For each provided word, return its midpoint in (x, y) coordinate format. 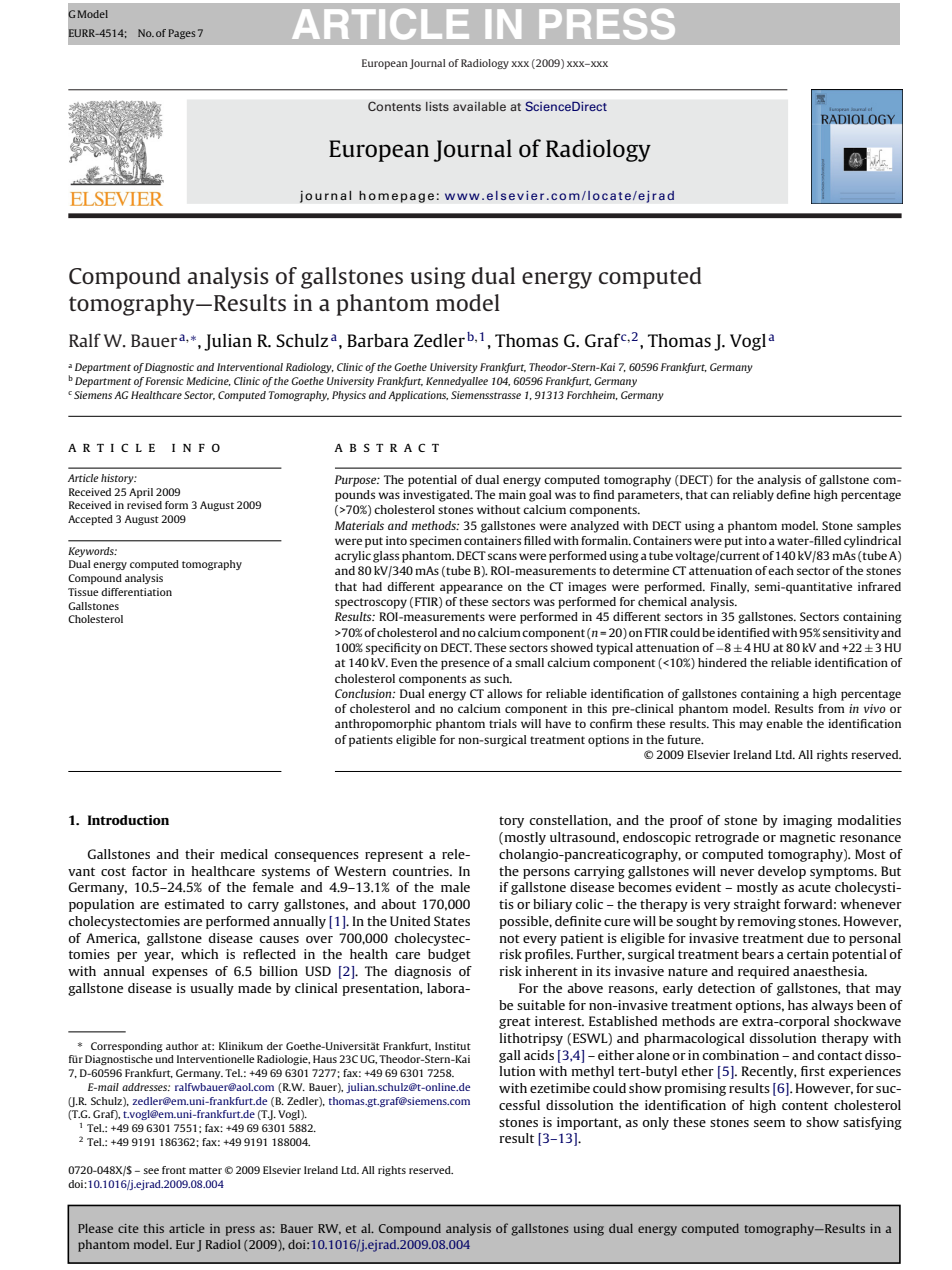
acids (539, 1055)
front (174, 1170)
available (479, 106)
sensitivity (851, 634)
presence (465, 665)
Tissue (83, 592)
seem (769, 1123)
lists (437, 106)
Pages (181, 34)
